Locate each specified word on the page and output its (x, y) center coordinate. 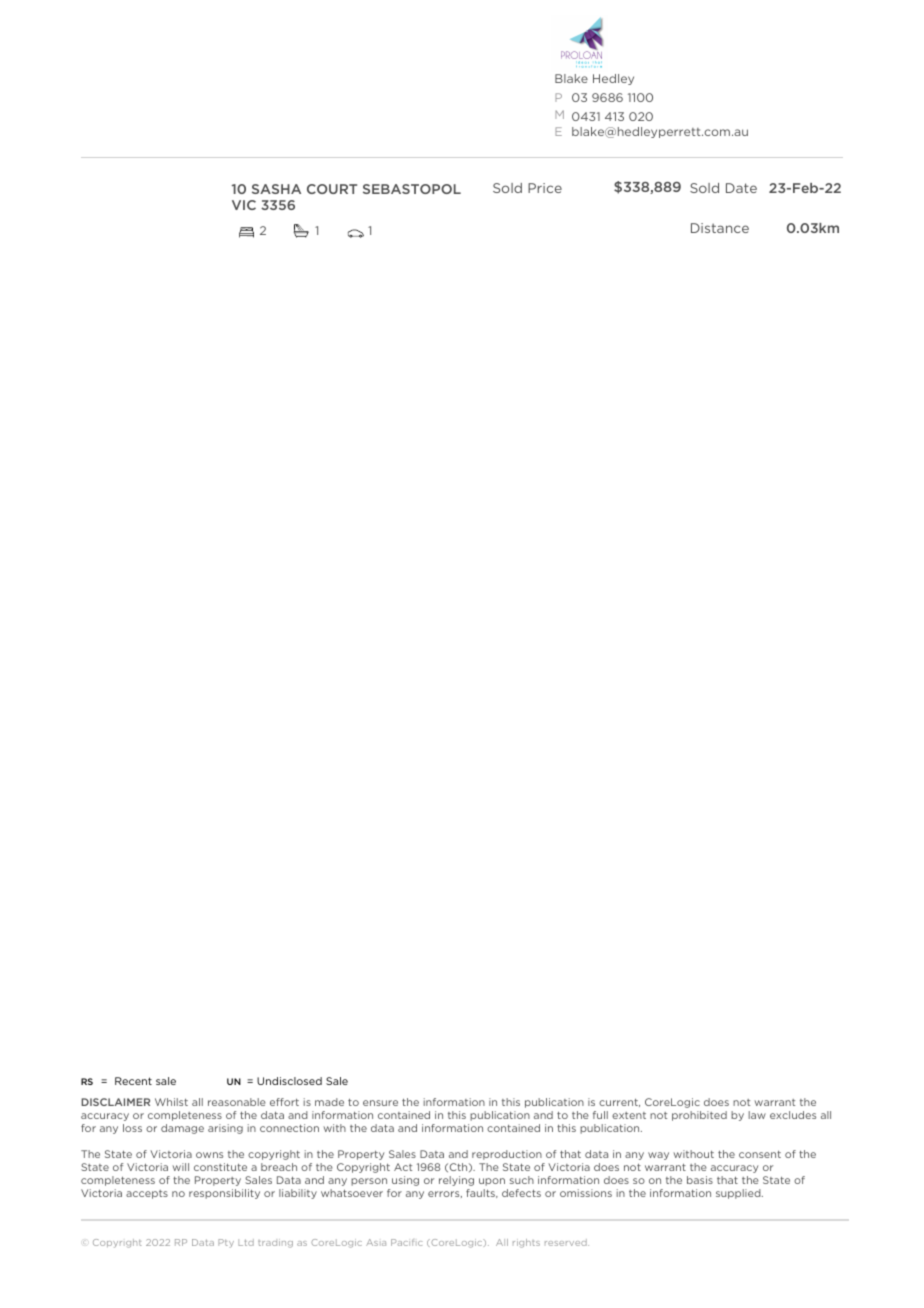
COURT (332, 189)
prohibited (699, 1116)
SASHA (276, 189)
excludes (793, 1115)
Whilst (171, 1102)
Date (741, 188)
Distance (720, 228)
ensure (380, 1103)
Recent (133, 1081)
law (757, 1115)
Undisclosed (289, 1081)
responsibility (224, 1194)
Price (545, 188)
